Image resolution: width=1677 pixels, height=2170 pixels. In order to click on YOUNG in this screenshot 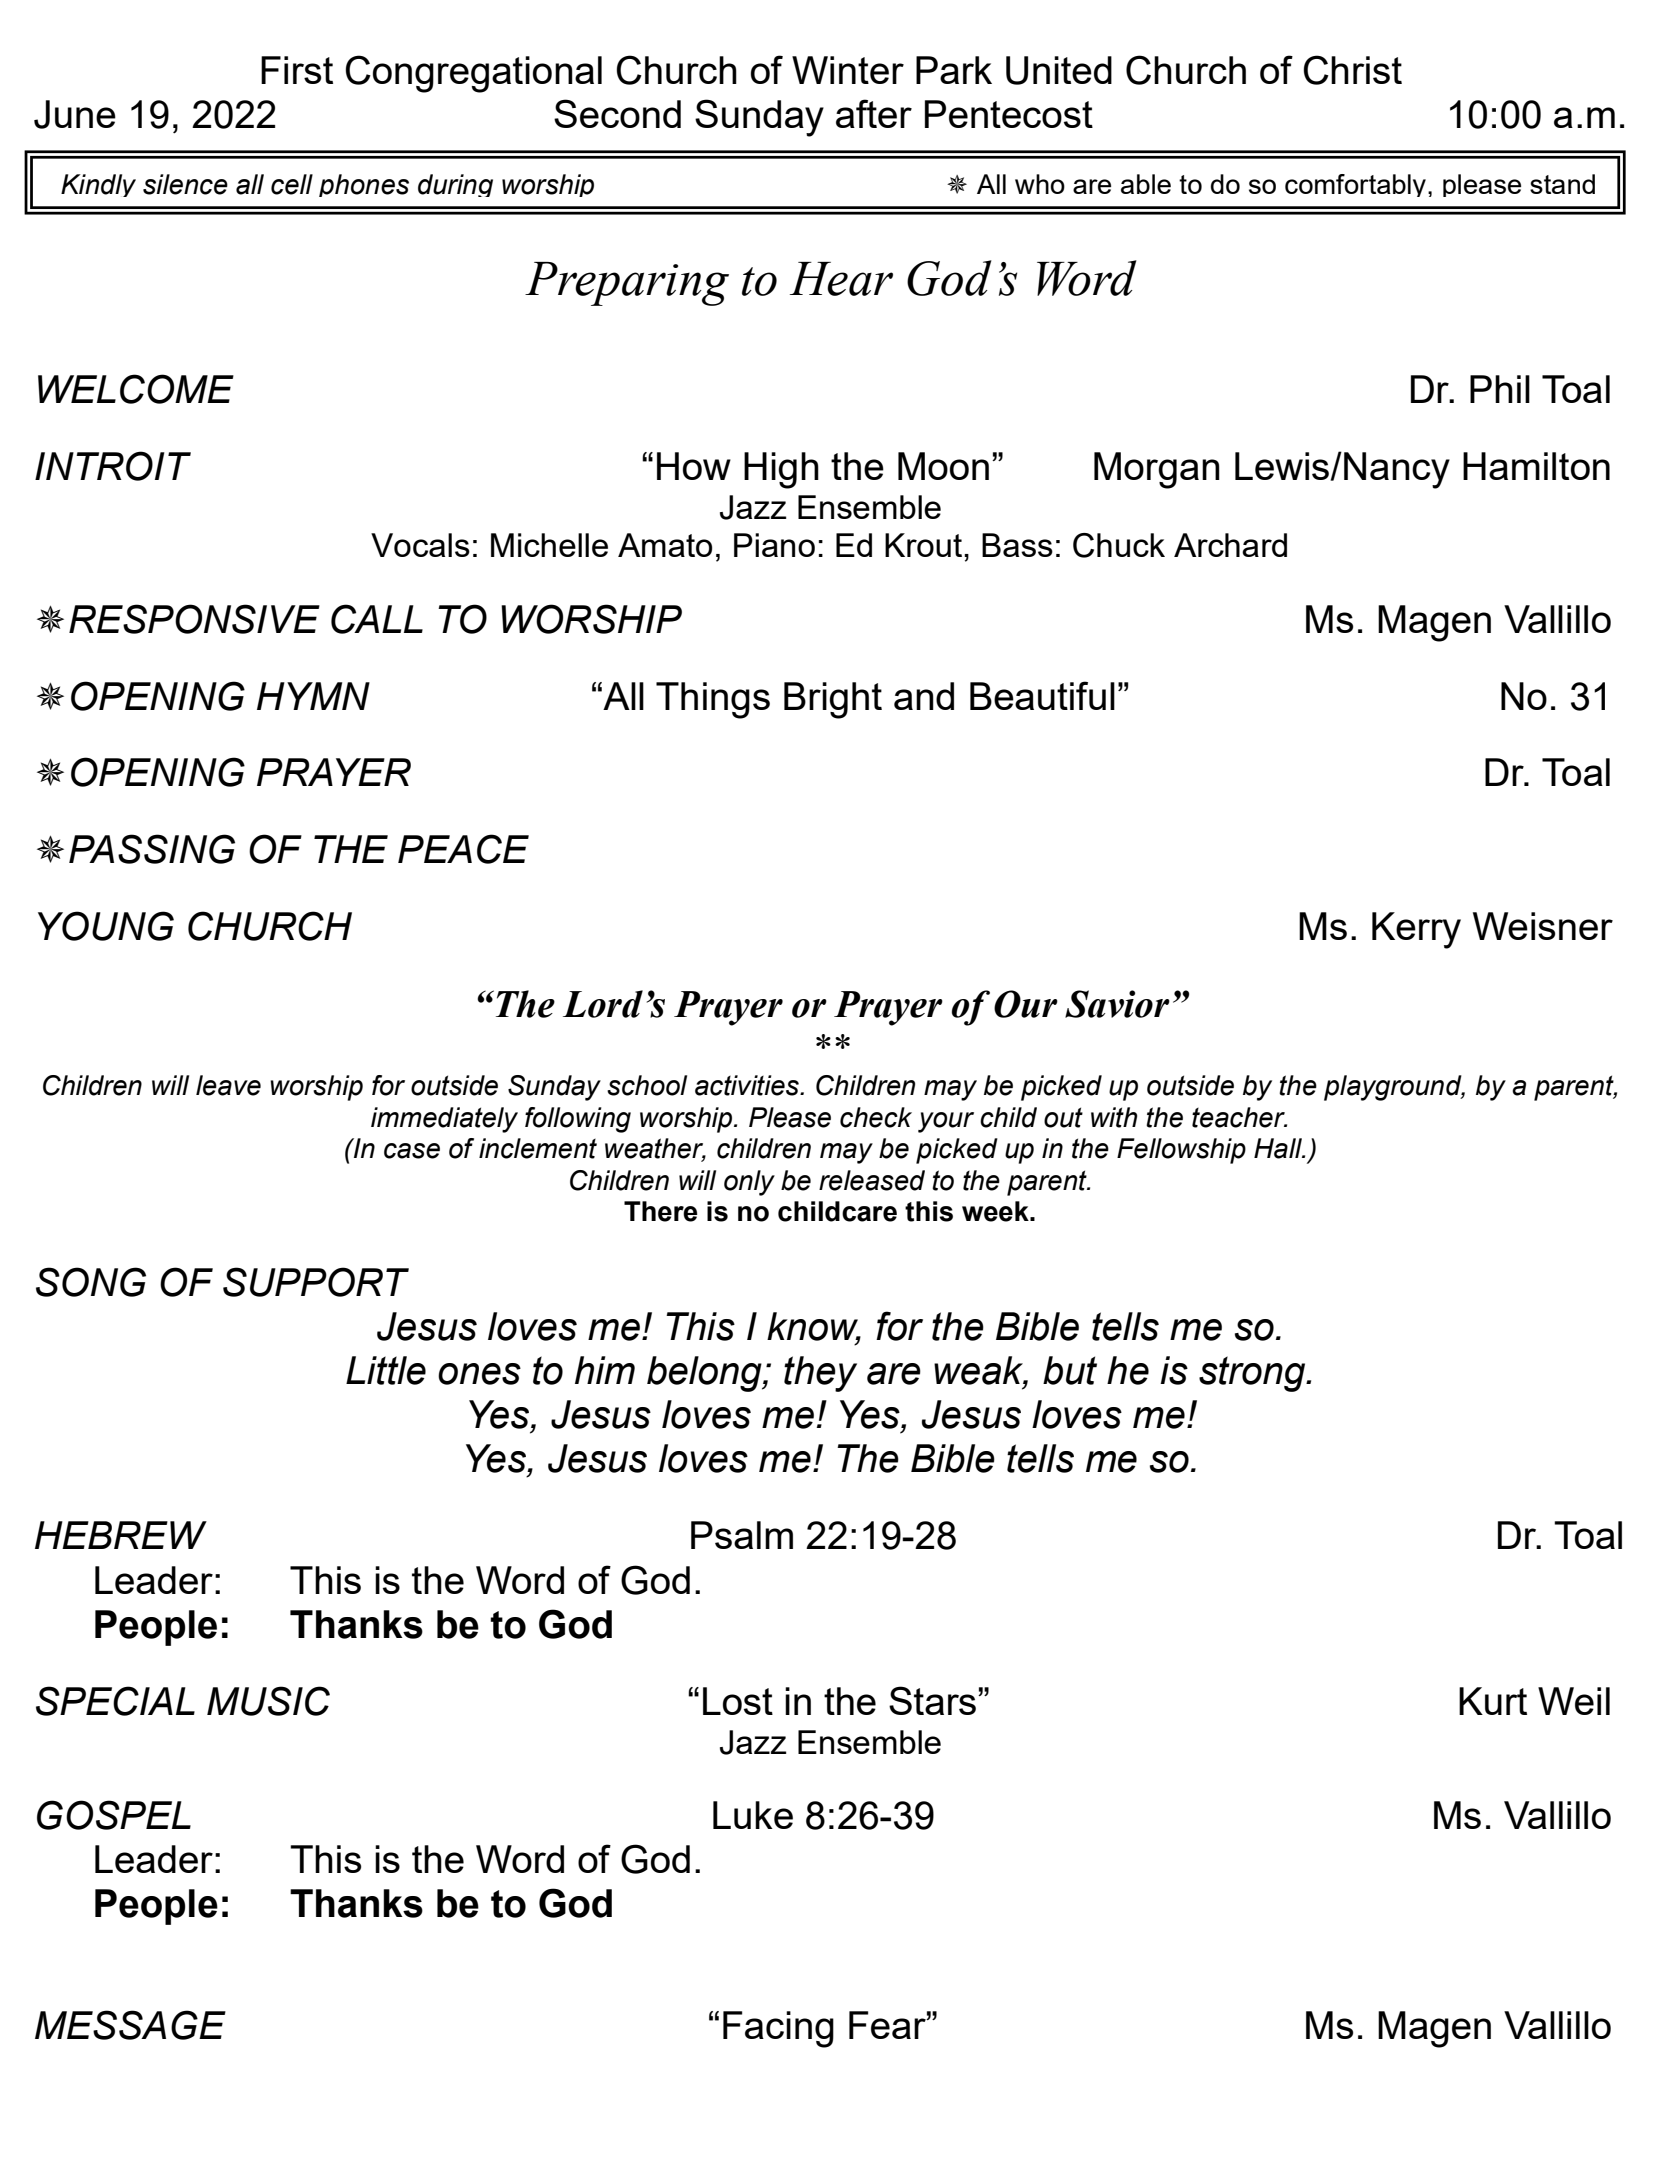, I will do `click(106, 926)`.
